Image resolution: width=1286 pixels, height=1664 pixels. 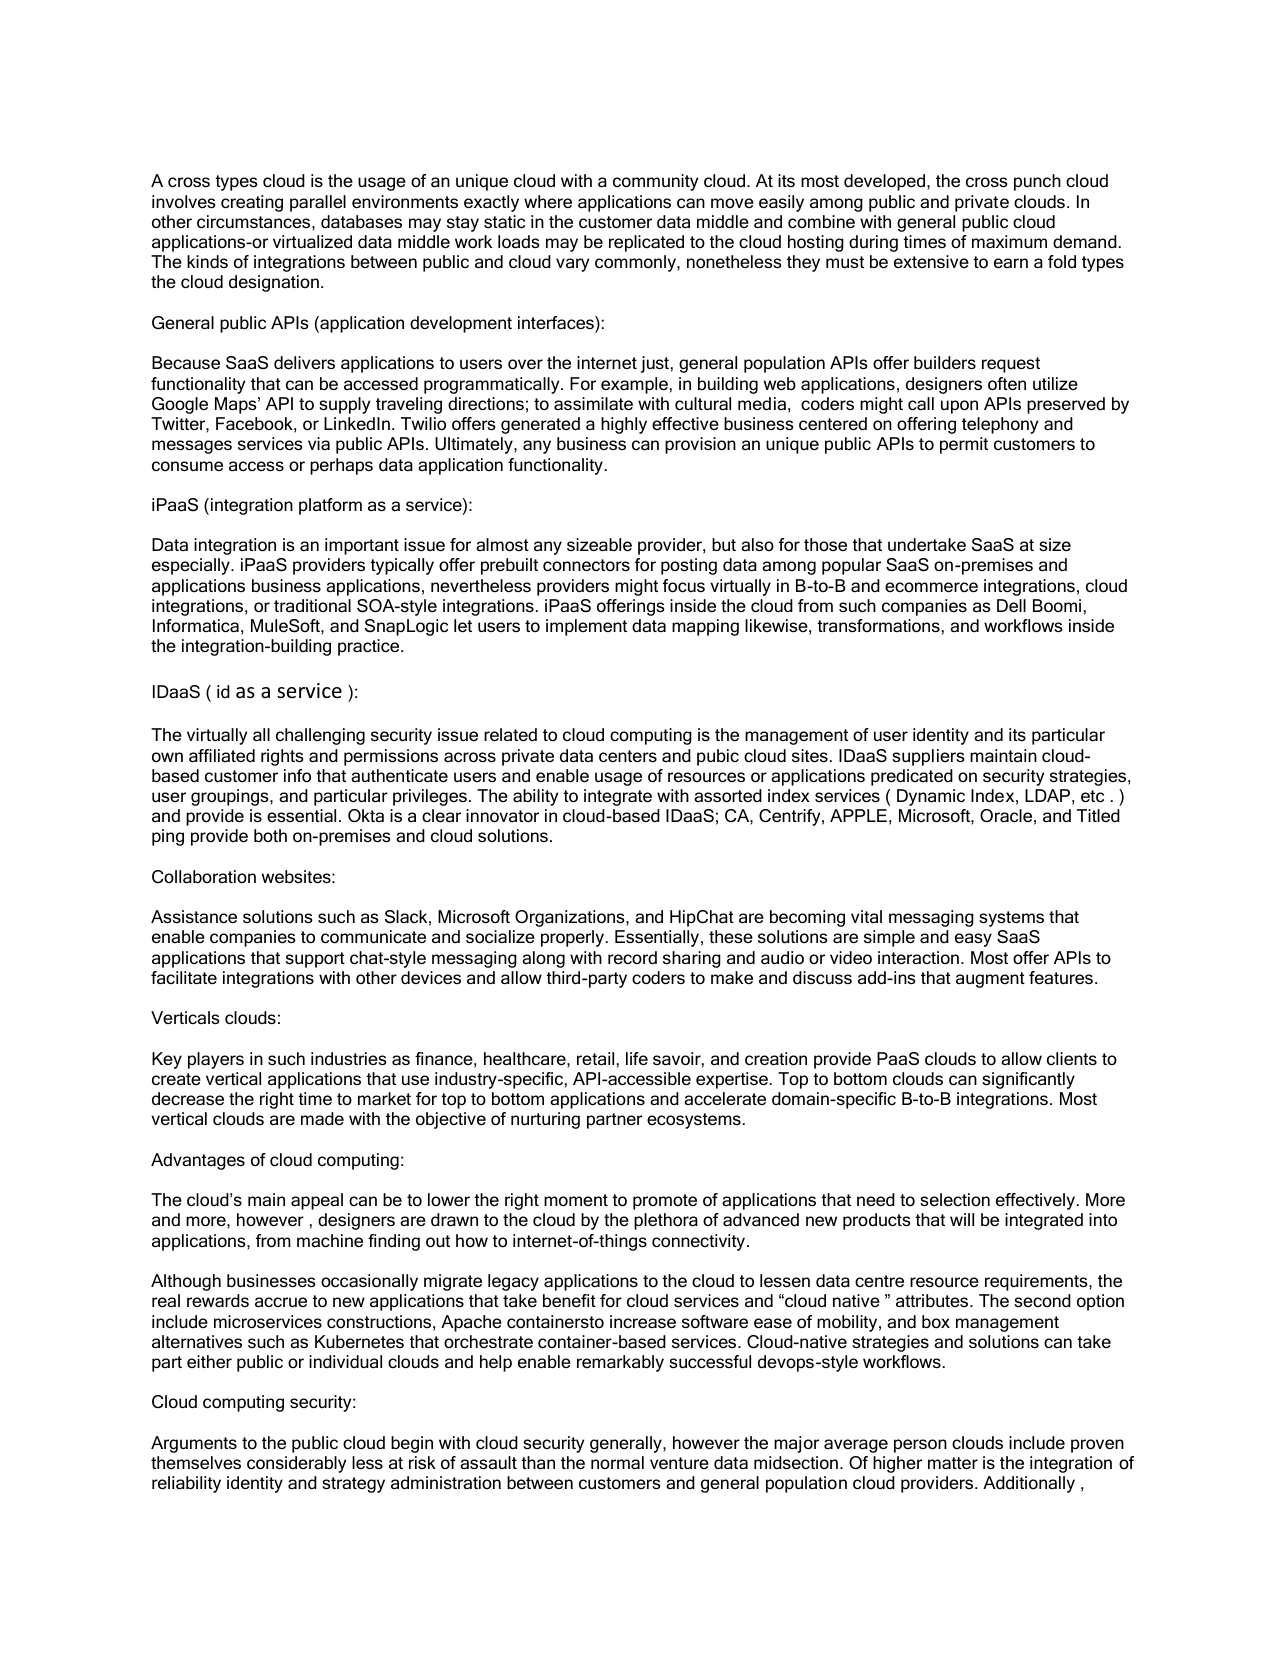 What do you see at coordinates (322, 1118) in the image?
I see `made` at bounding box center [322, 1118].
